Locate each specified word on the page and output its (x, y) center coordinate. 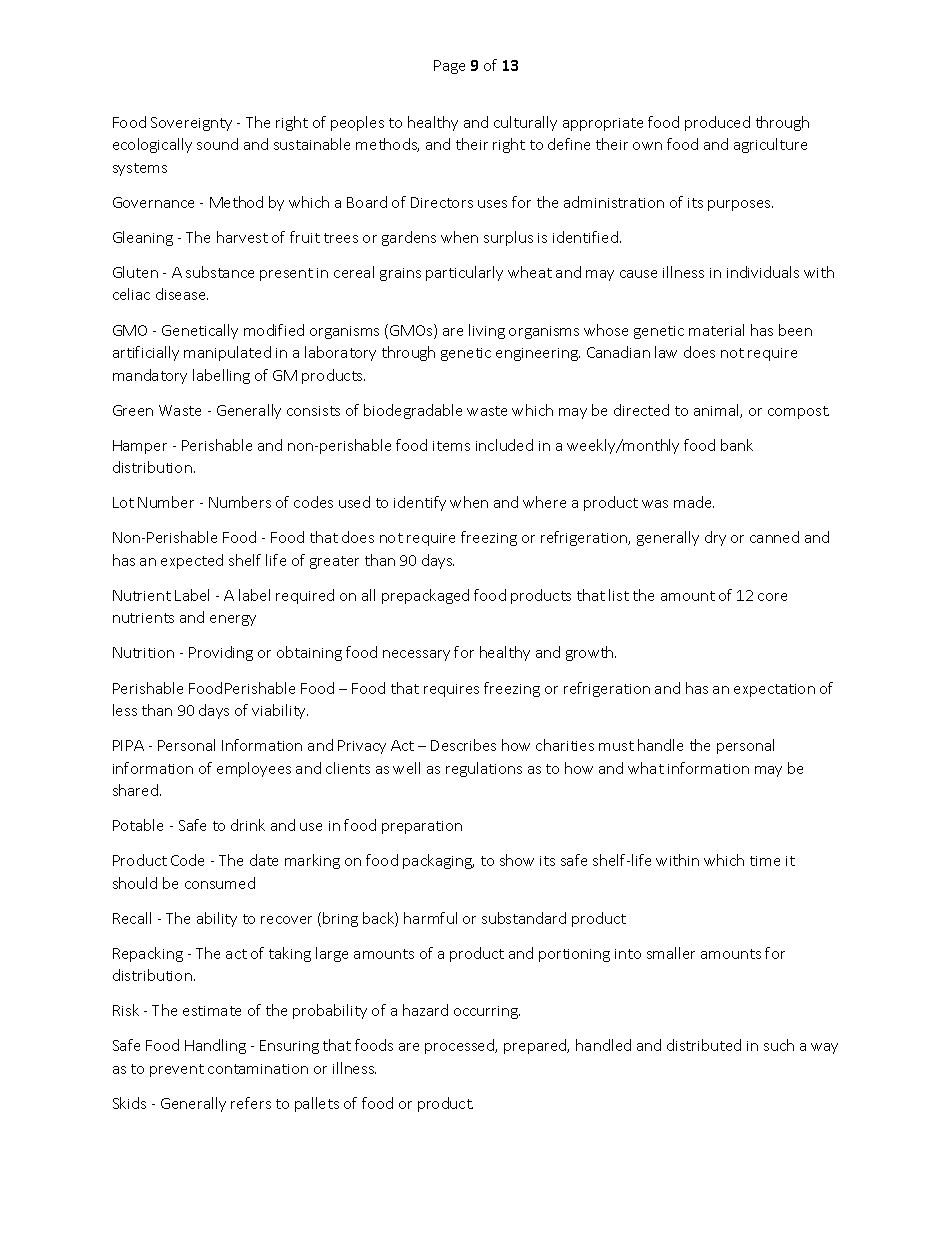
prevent (177, 1070)
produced (717, 123)
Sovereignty (191, 124)
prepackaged (425, 596)
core (772, 597)
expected (192, 561)
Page (449, 67)
